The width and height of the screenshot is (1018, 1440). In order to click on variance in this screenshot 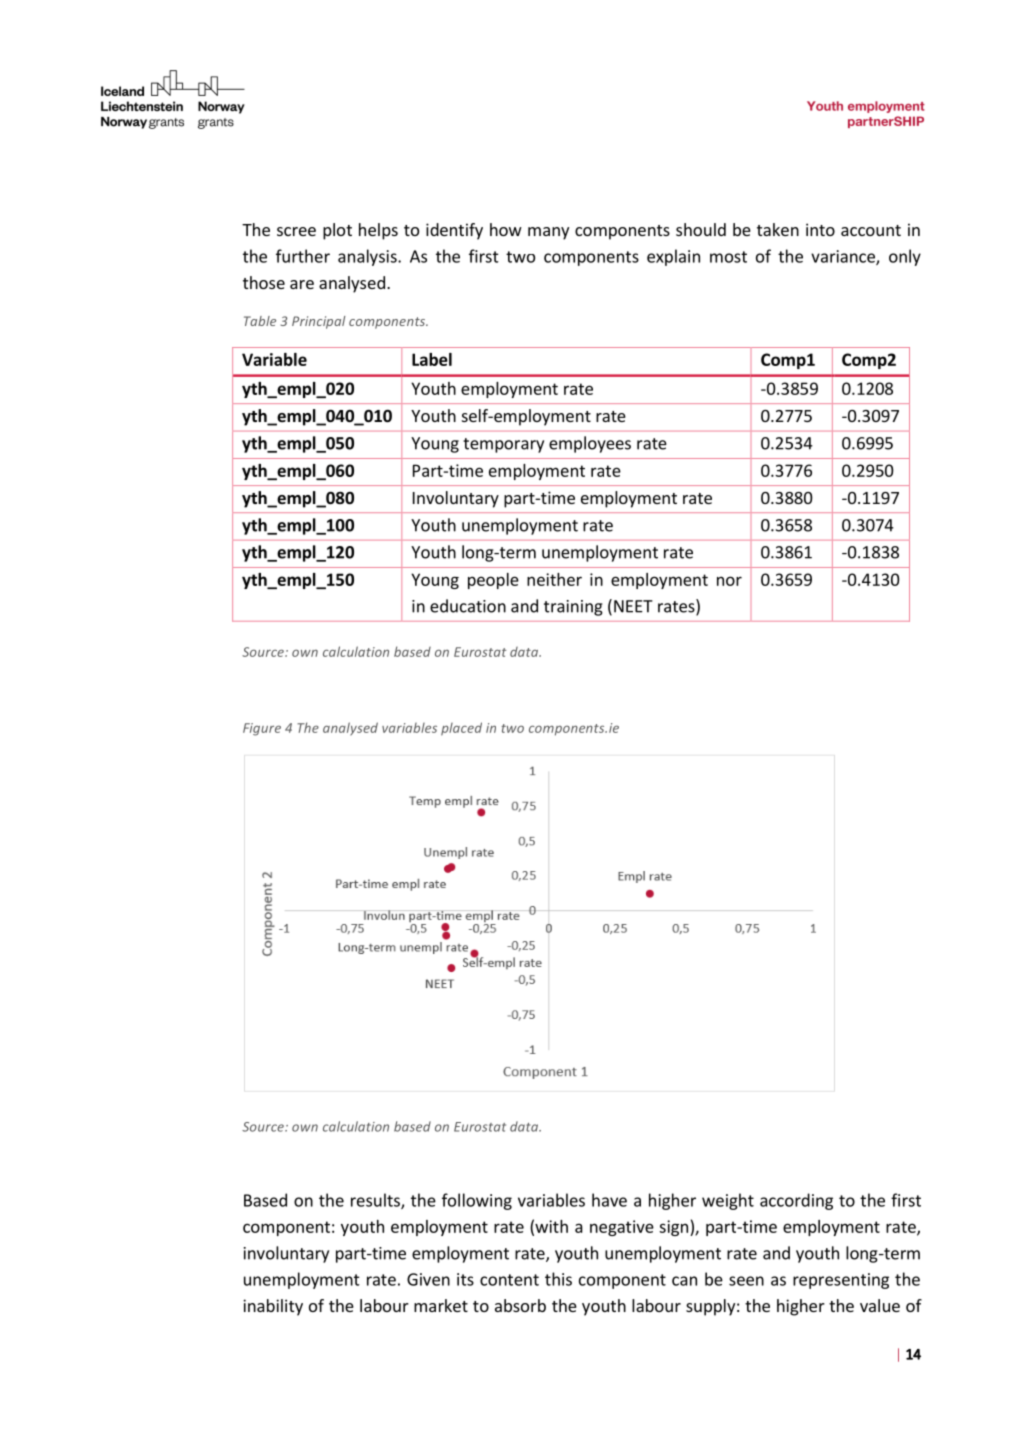, I will do `click(844, 257)`.
